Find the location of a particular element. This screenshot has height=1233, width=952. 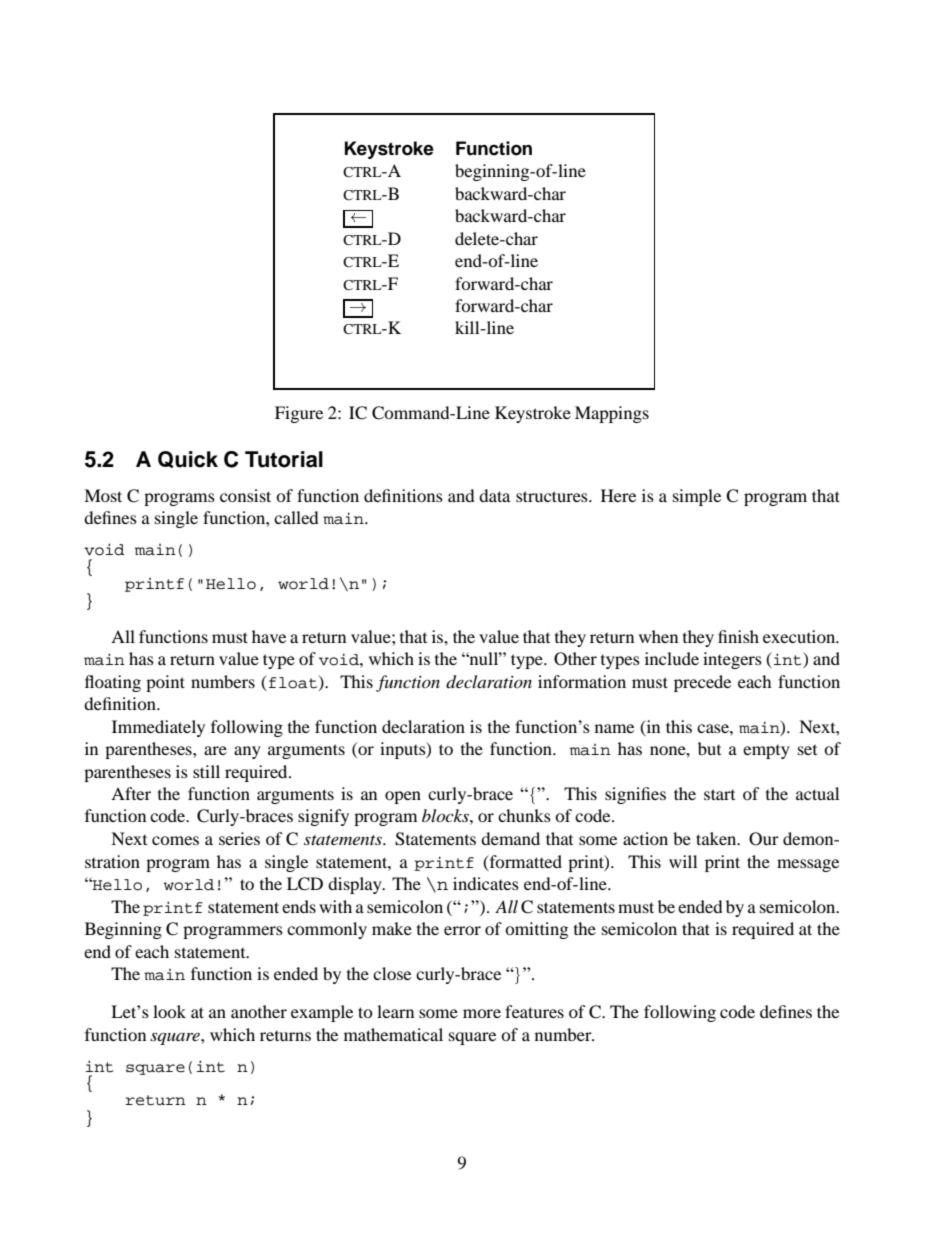

Immediately is located at coordinates (158, 728).
